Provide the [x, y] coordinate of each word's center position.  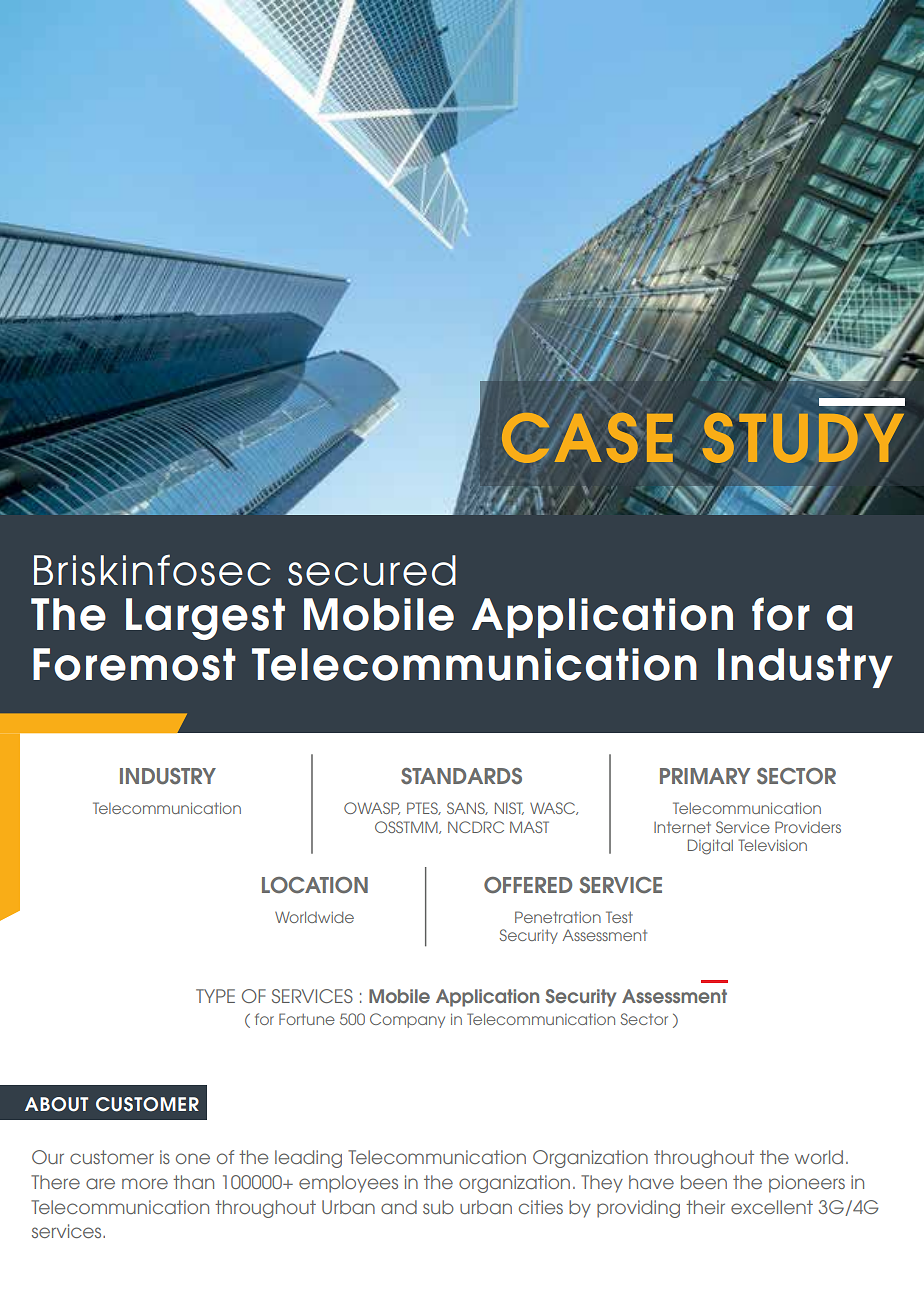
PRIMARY [705, 776]
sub [438, 1207]
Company [407, 1020]
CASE [587, 438]
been [704, 1182]
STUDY [803, 438]
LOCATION [315, 885]
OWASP [372, 808]
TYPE [215, 996]
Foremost [134, 664]
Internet [682, 827]
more [145, 1183]
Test [619, 917]
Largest [205, 619]
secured [372, 570]
